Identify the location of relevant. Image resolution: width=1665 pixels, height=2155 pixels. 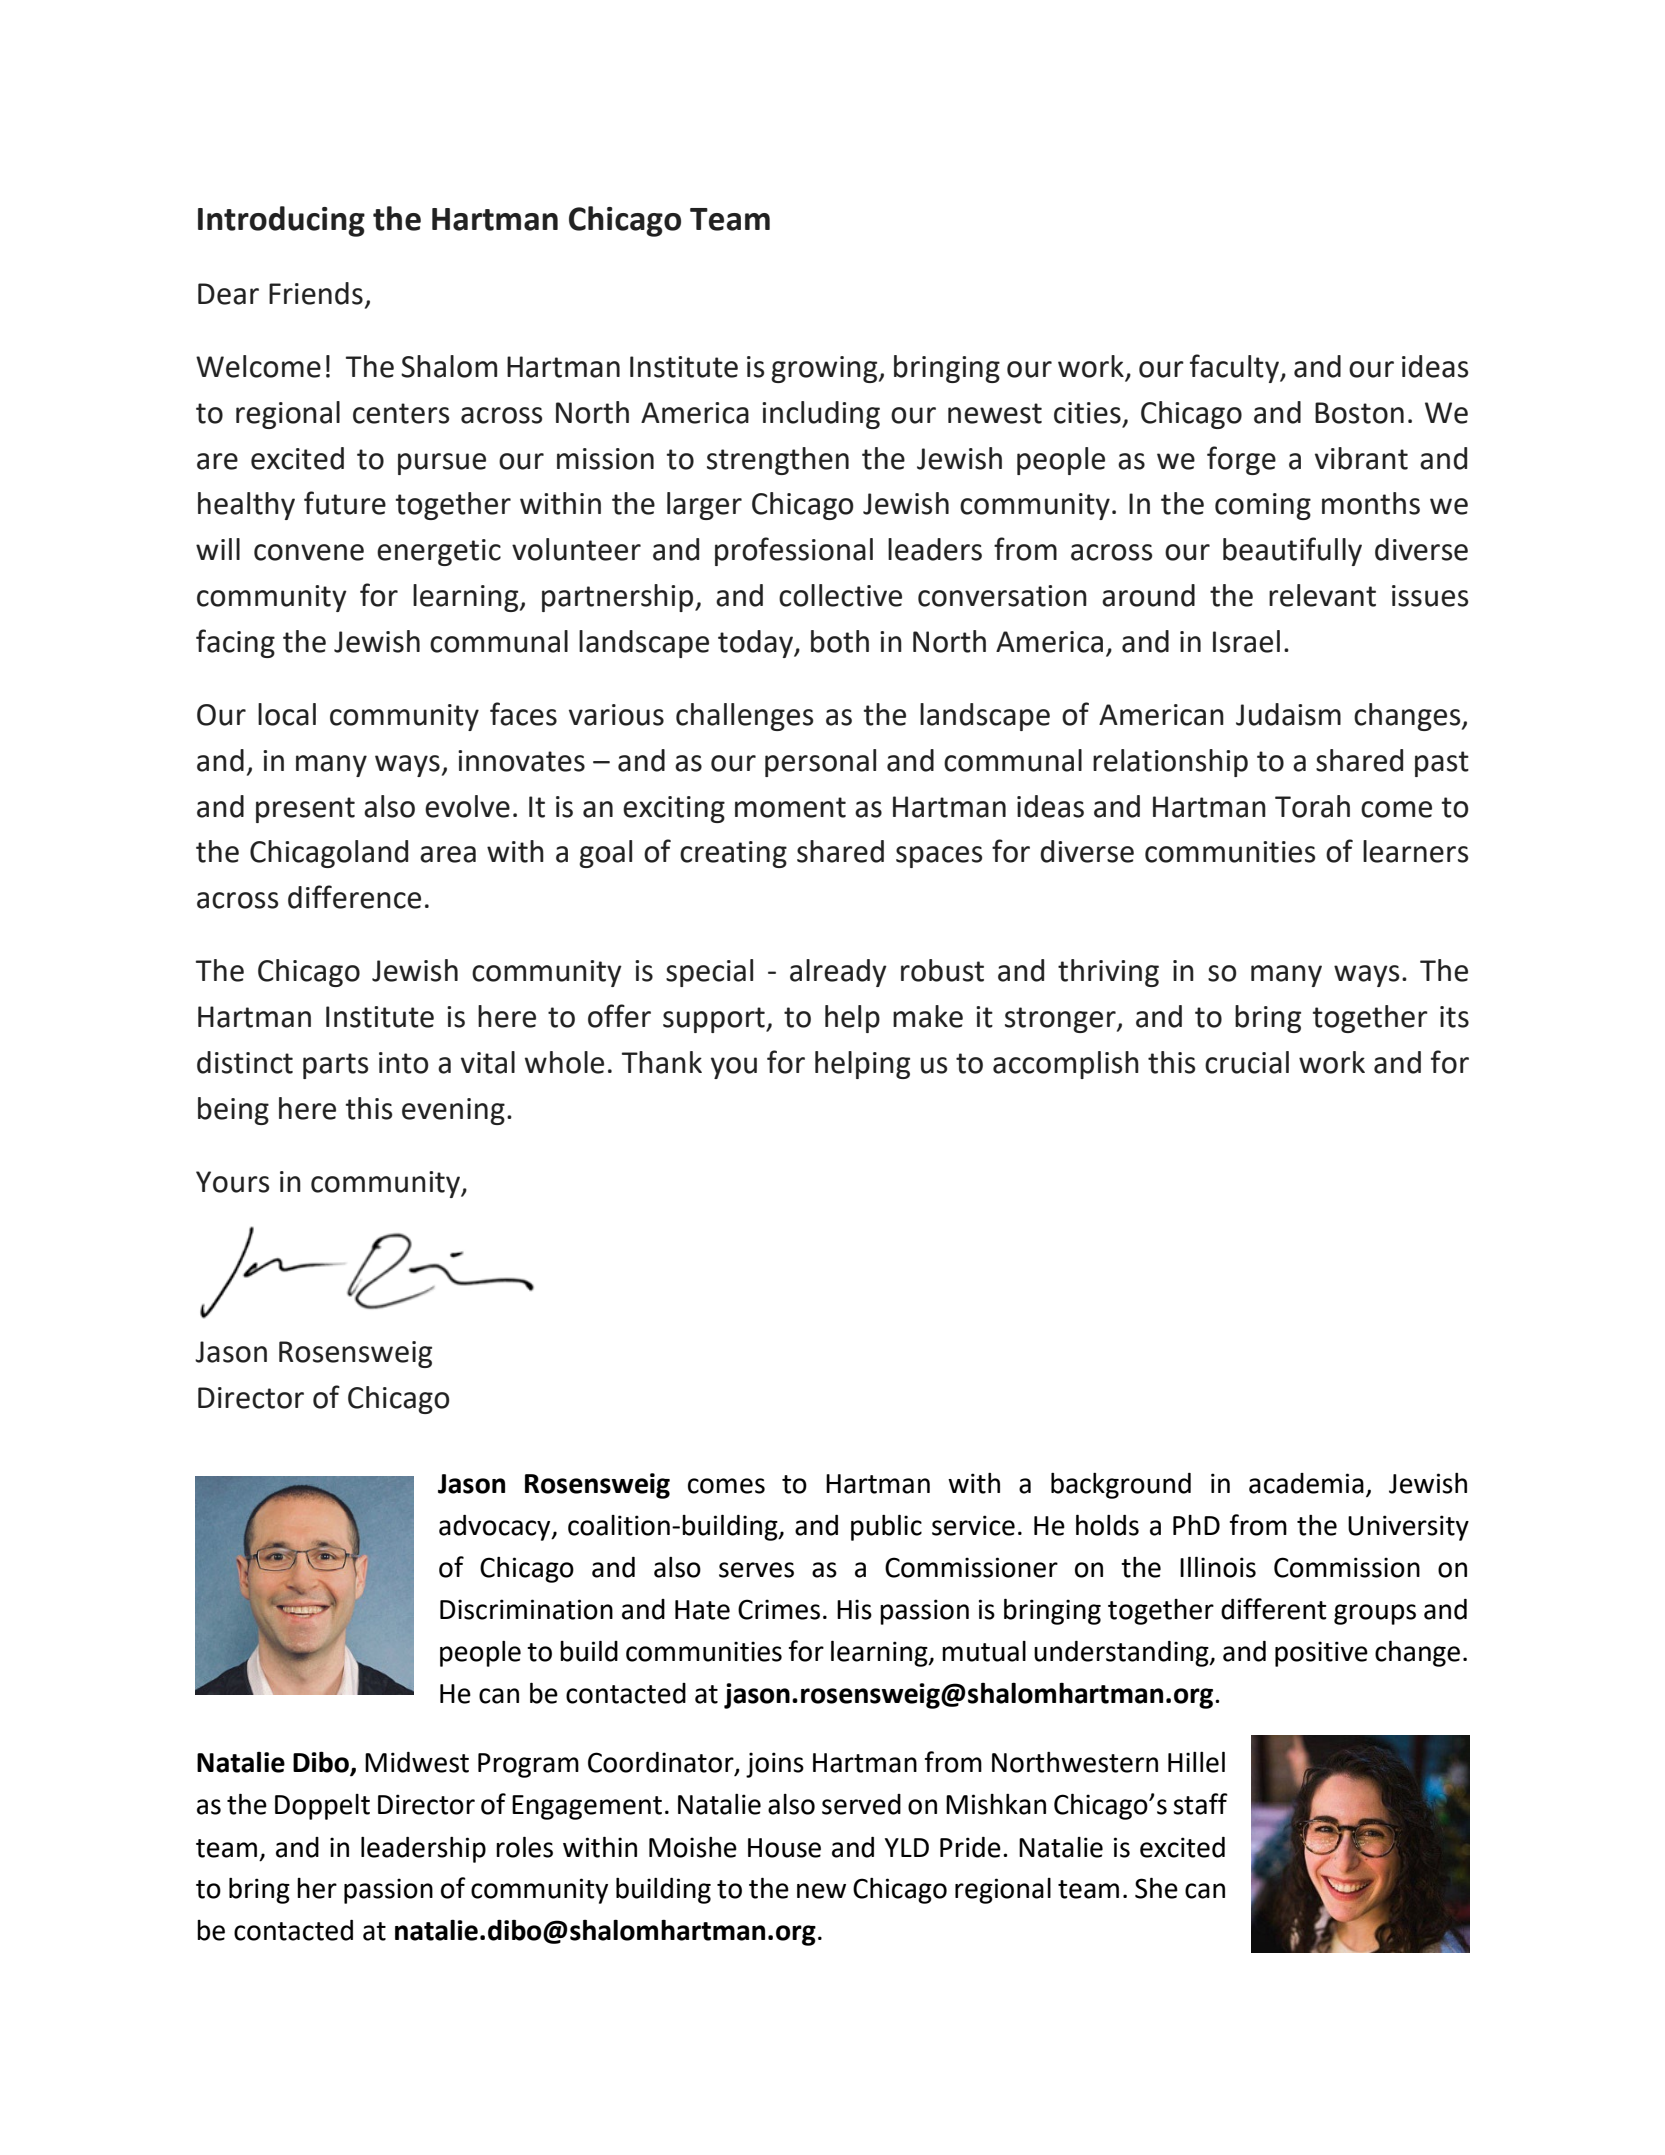
(1322, 595).
